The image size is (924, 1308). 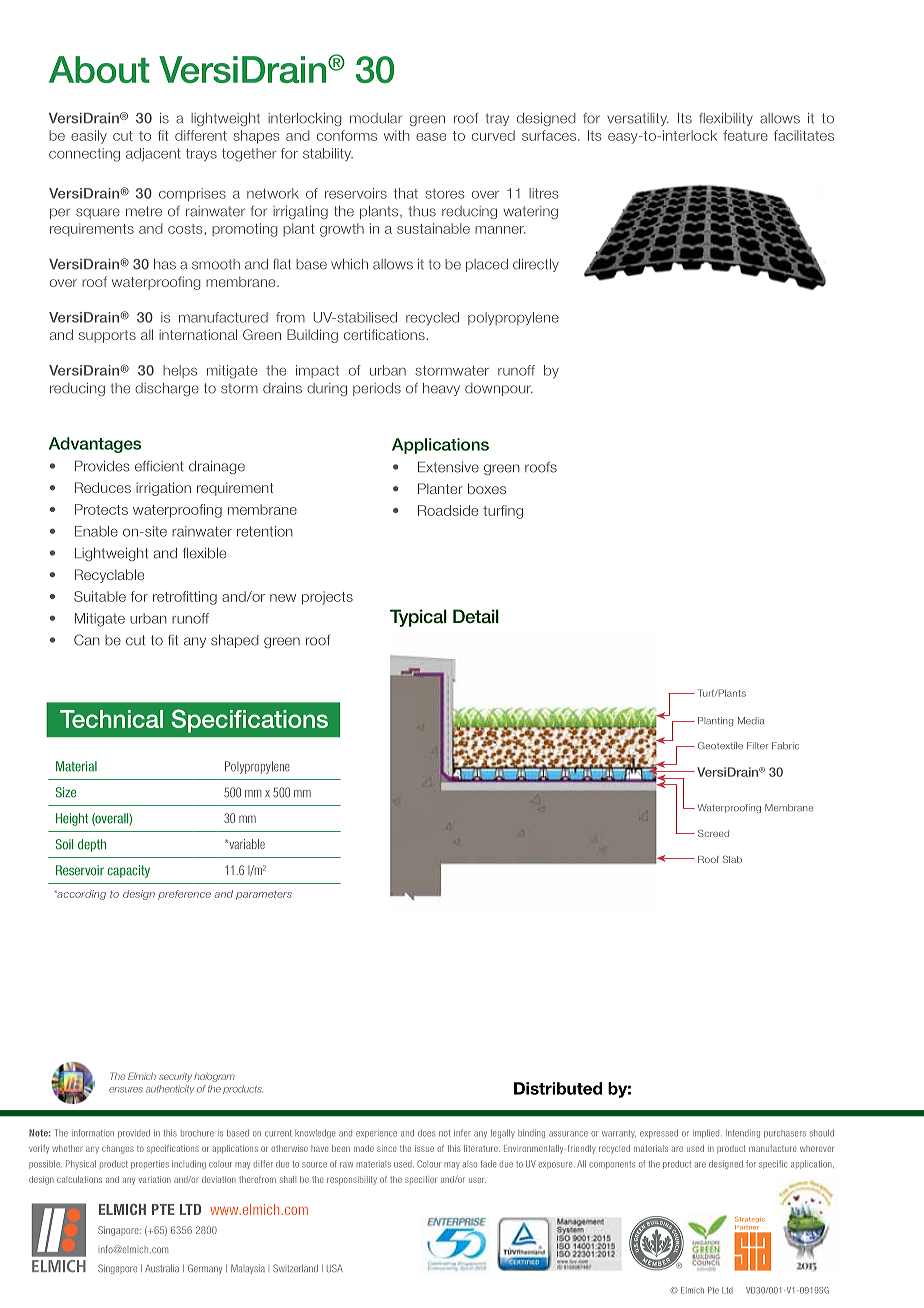 What do you see at coordinates (487, 488) in the document?
I see `boxes` at bounding box center [487, 488].
